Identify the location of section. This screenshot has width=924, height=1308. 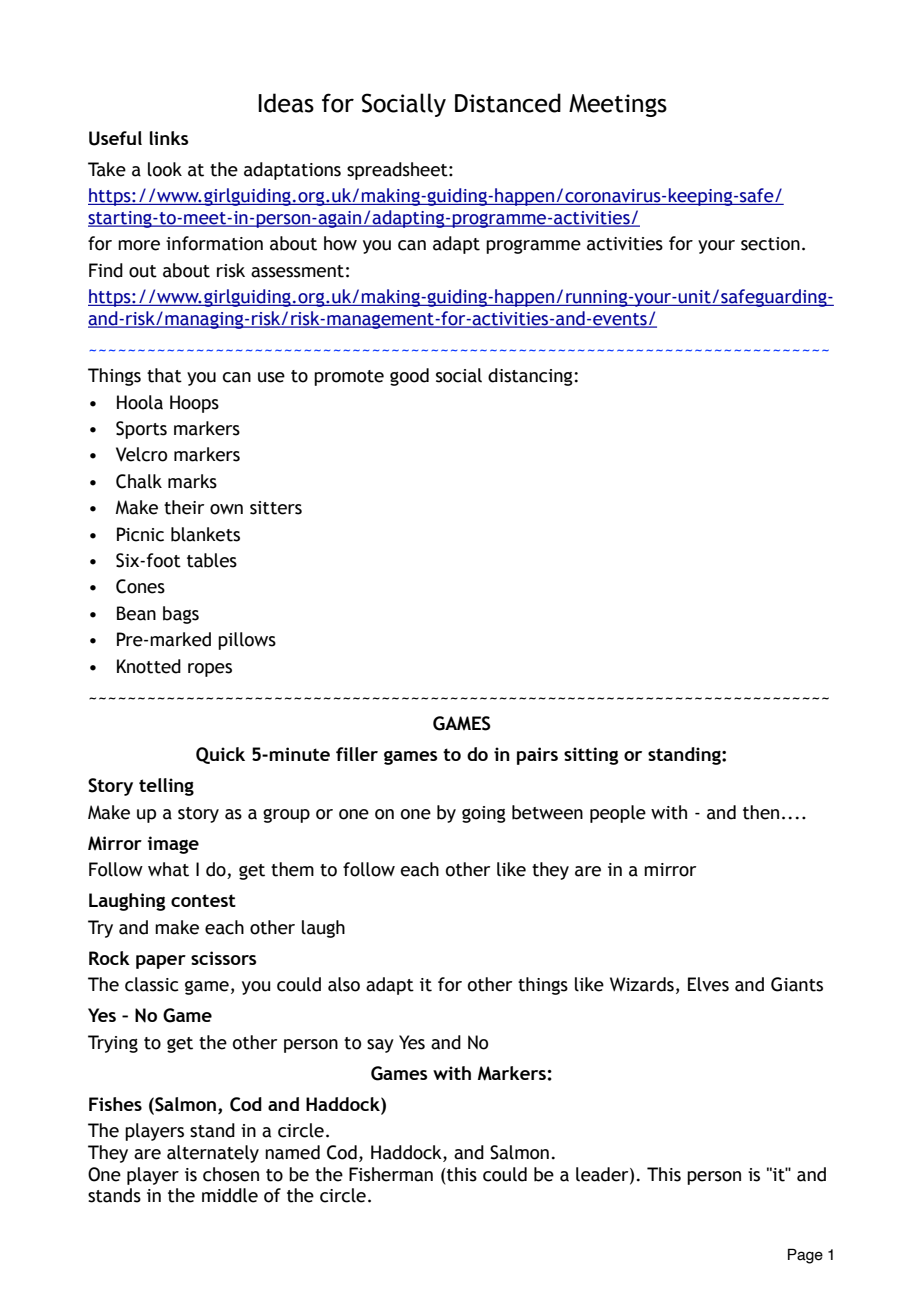
(770, 244).
